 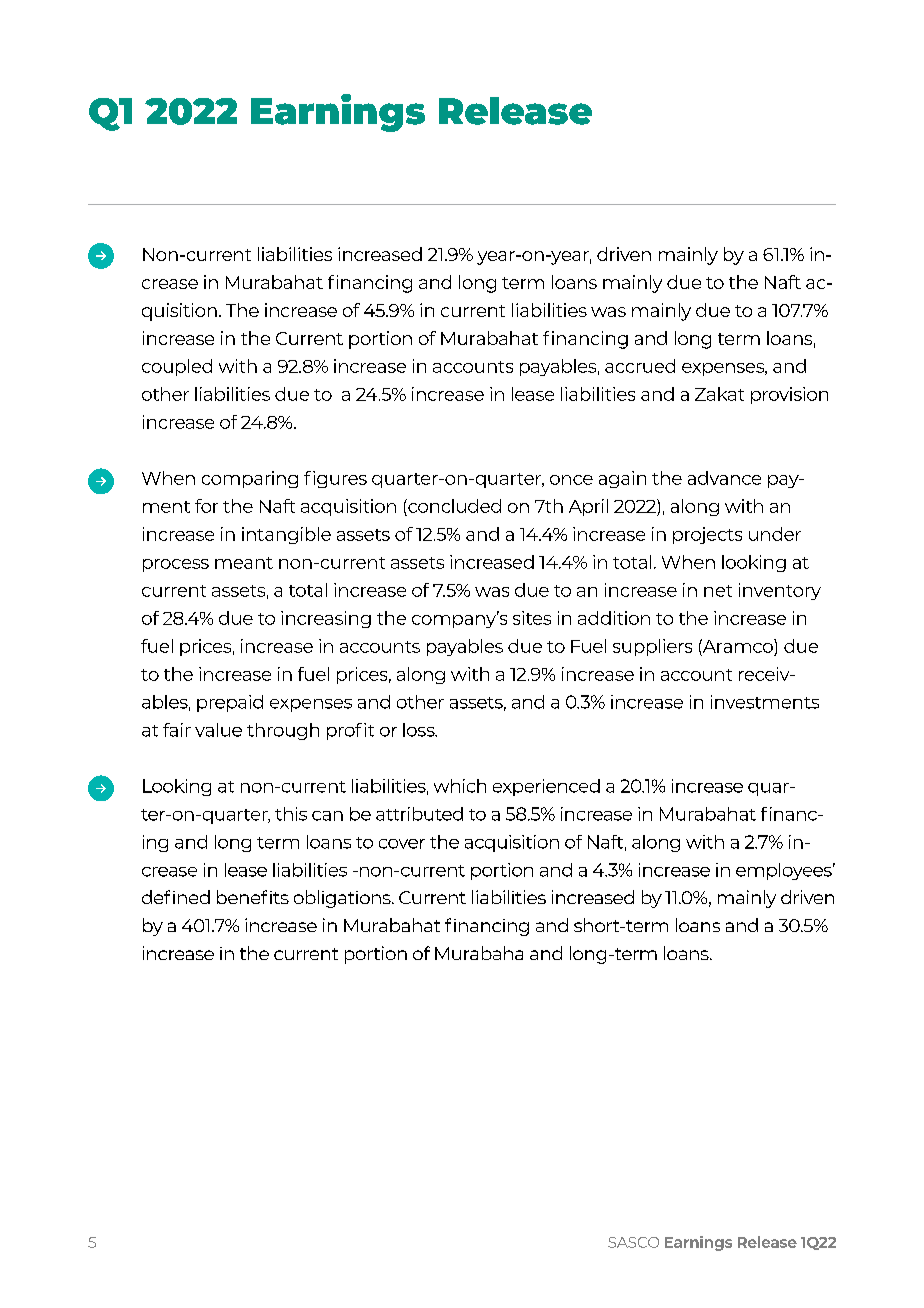 I want to click on experienced, so click(x=546, y=787).
